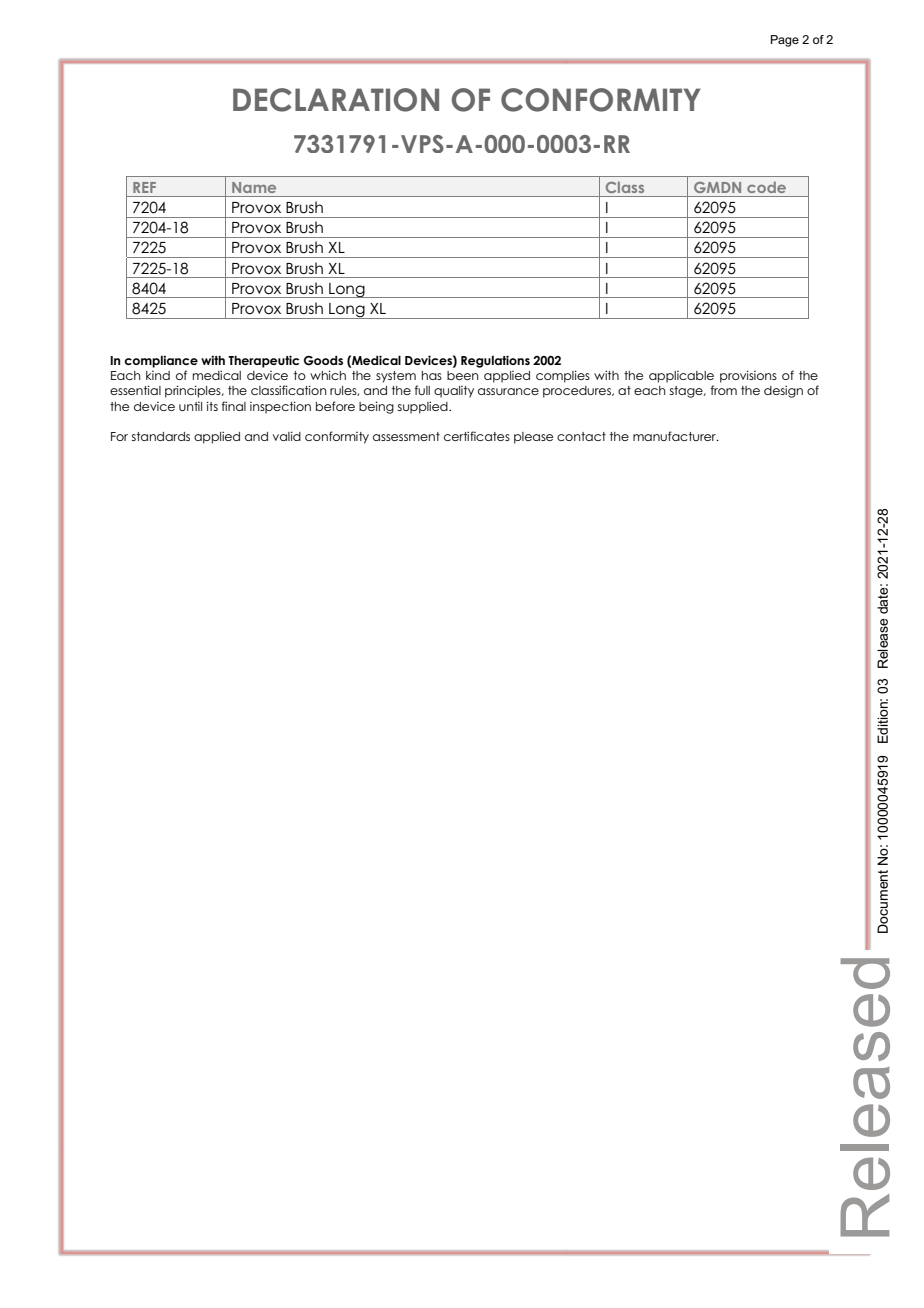 Image resolution: width=924 pixels, height=1308 pixels. What do you see at coordinates (785, 41) in the image?
I see `Page` at bounding box center [785, 41].
